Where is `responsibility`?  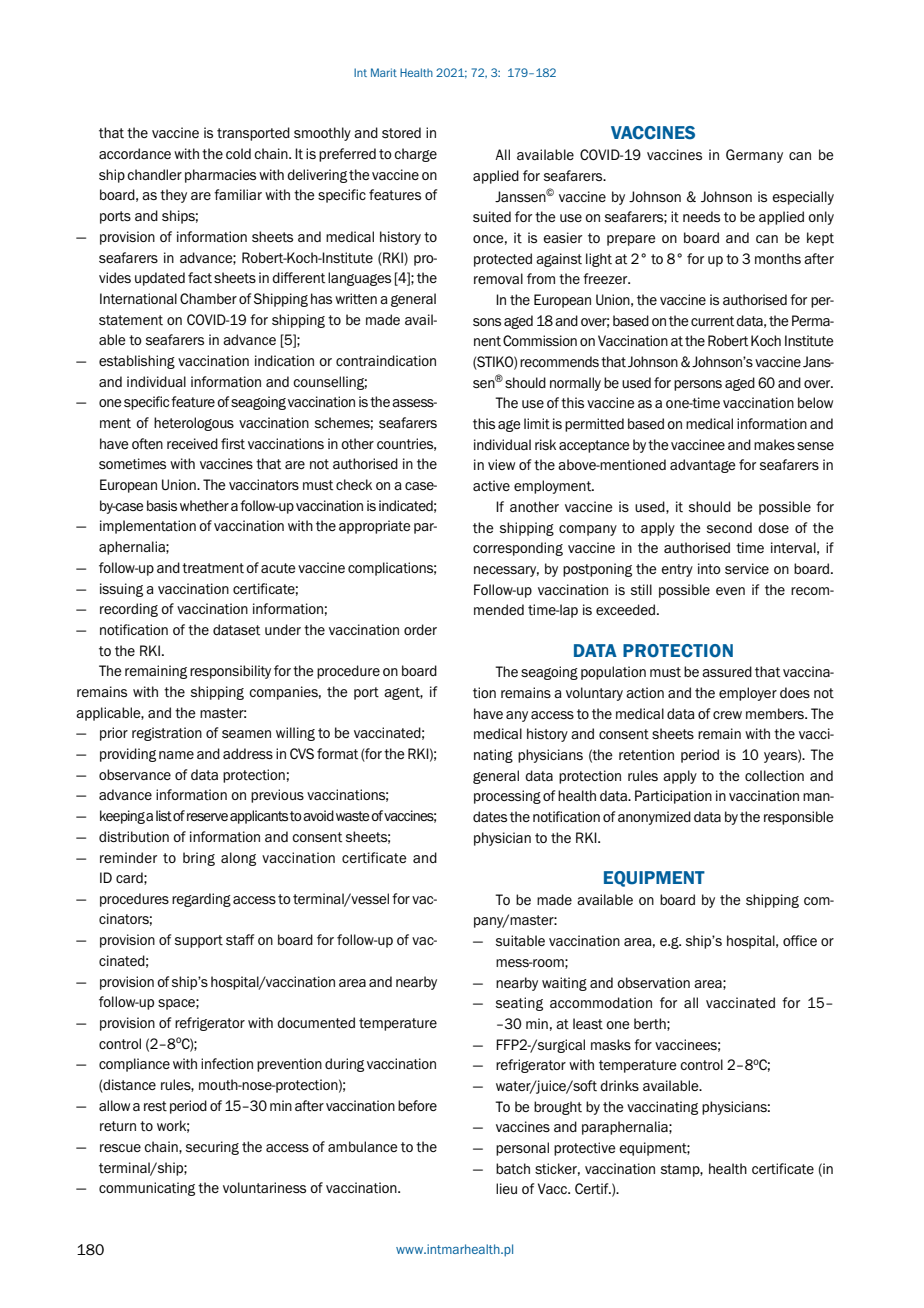
responsibility is located at coordinates (230, 672).
